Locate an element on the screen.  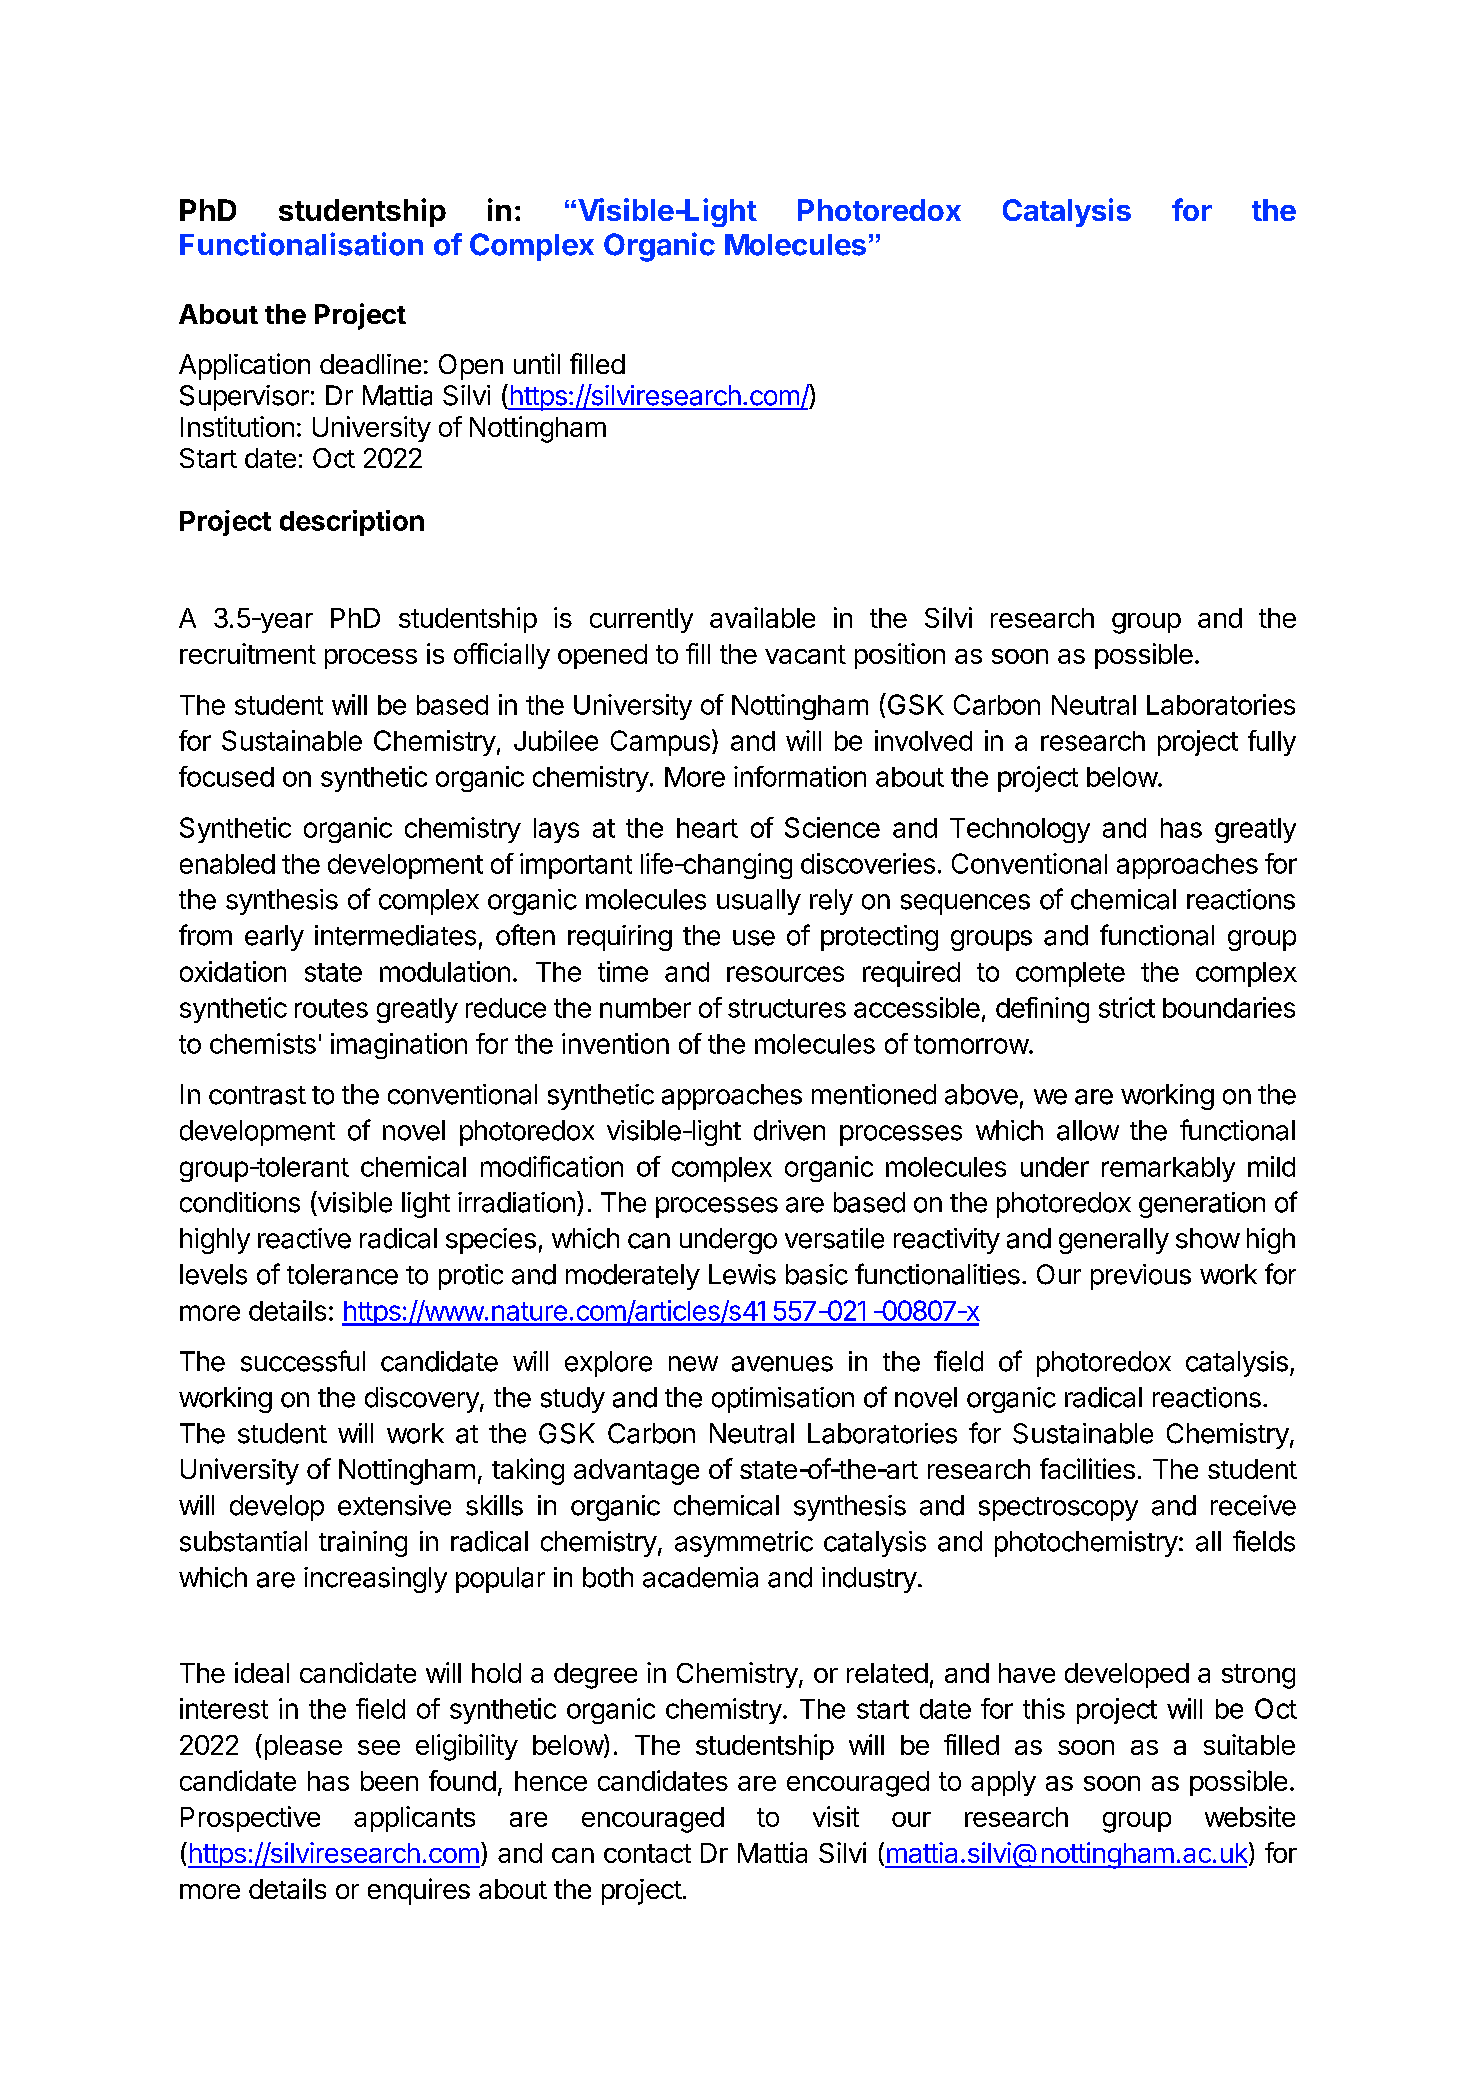
contrast is located at coordinates (257, 1095).
